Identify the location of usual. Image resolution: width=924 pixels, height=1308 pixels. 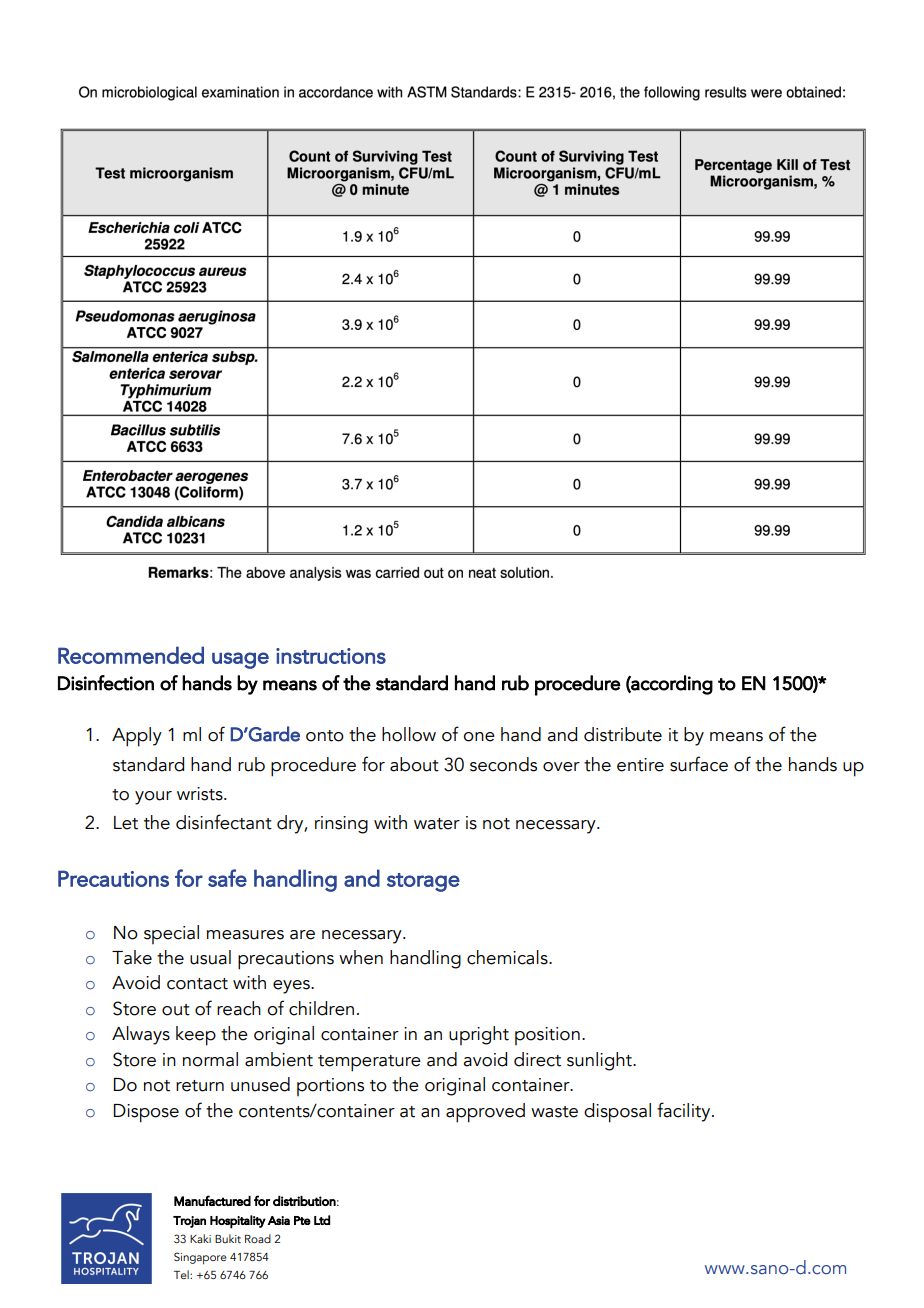
(210, 957).
